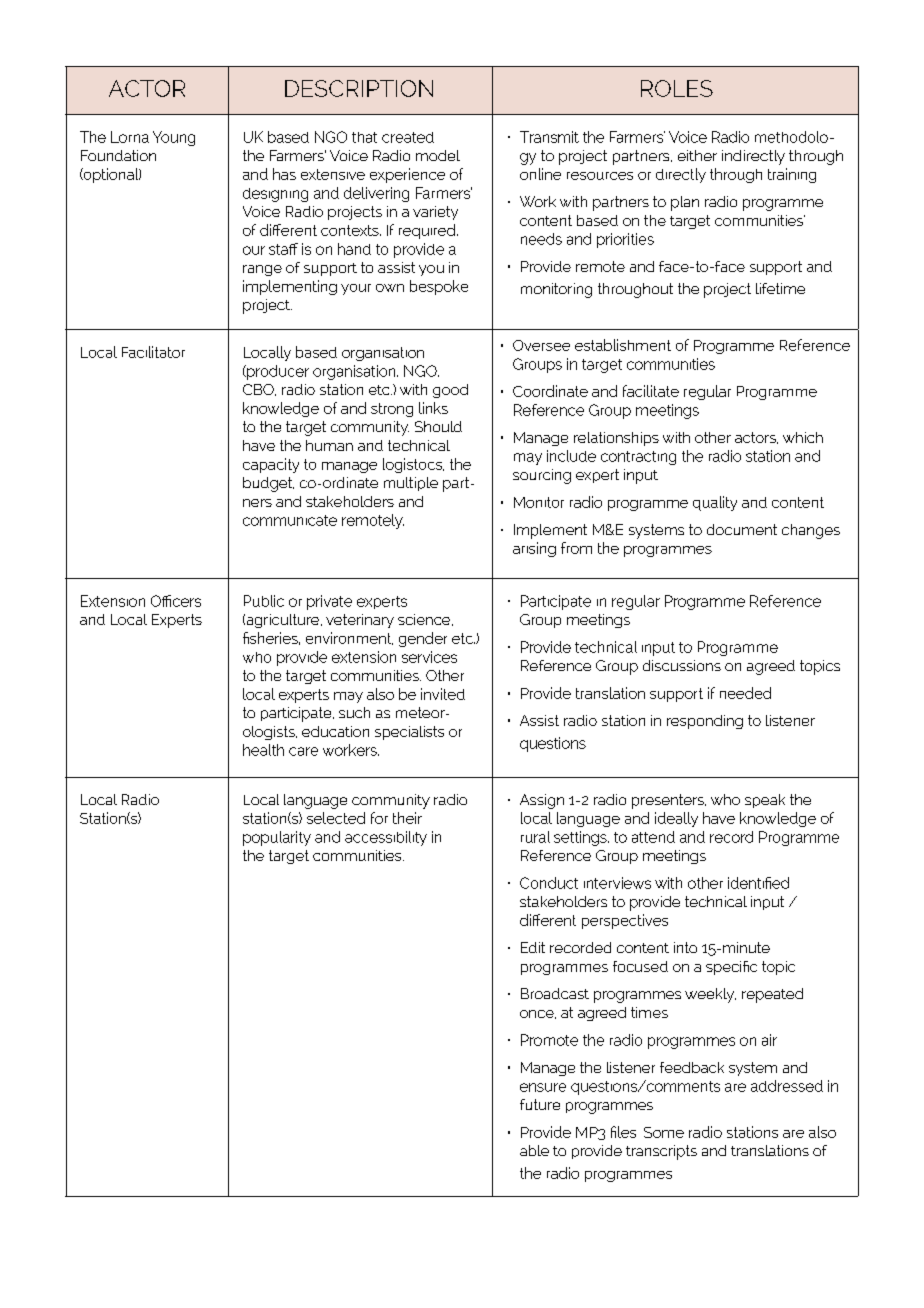 The height and width of the screenshot is (1308, 924). What do you see at coordinates (438, 155) in the screenshot?
I see `model` at bounding box center [438, 155].
